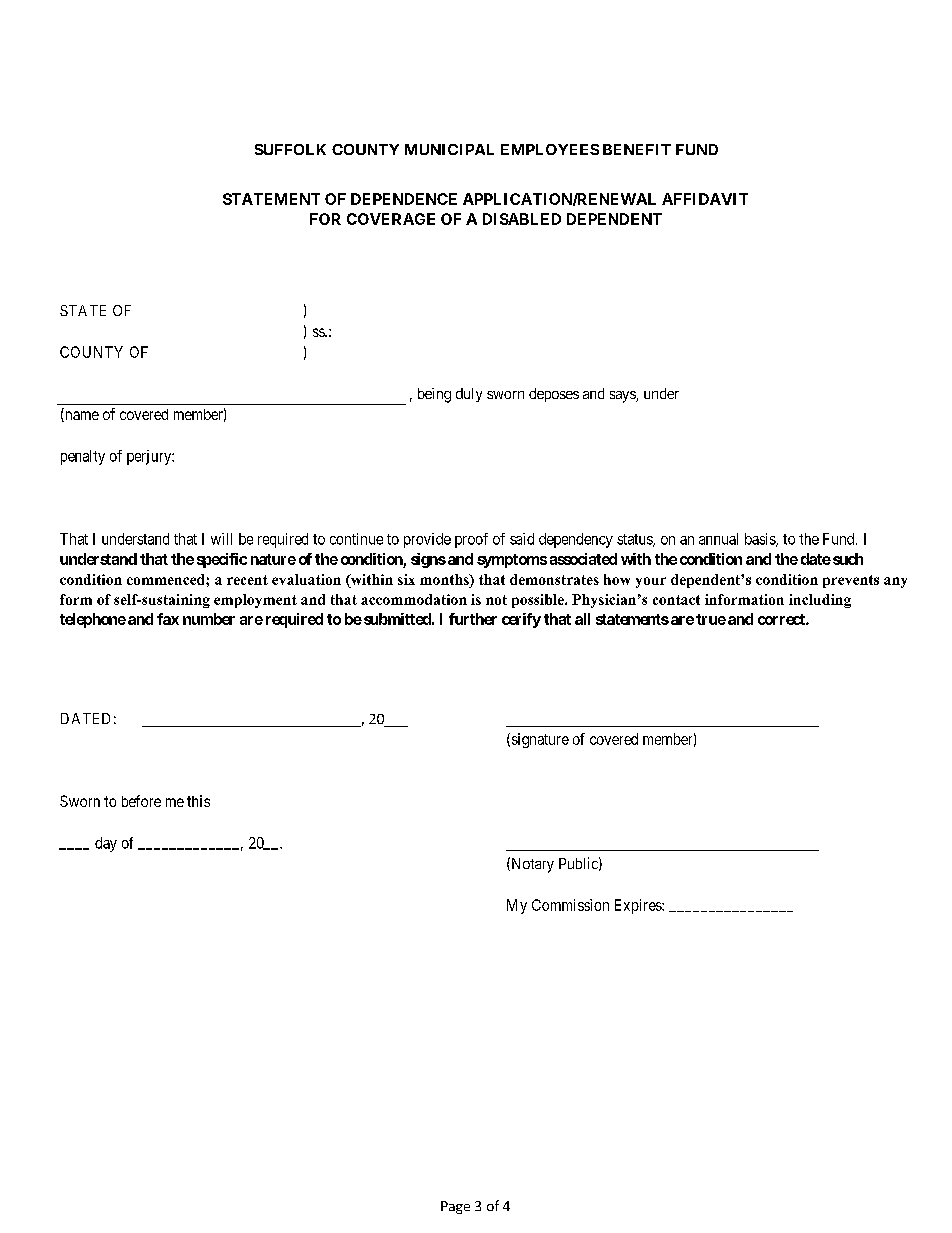  I want to click on Page, so click(455, 1207).
